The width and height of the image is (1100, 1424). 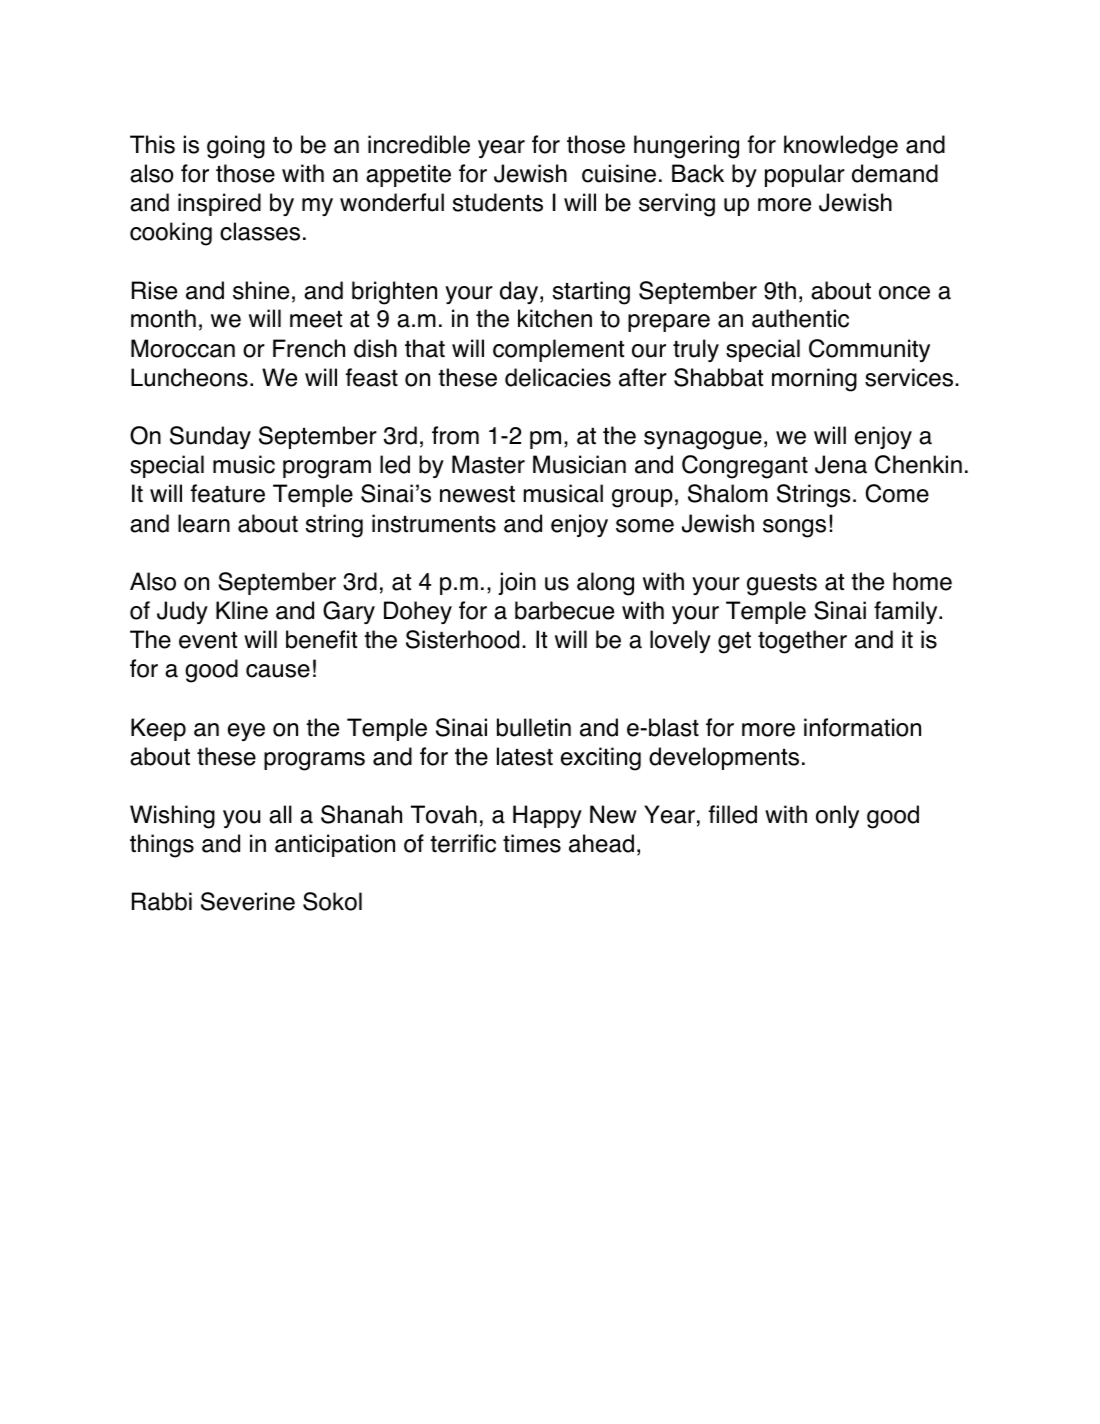 What do you see at coordinates (534, 727) in the image?
I see `bulletin` at bounding box center [534, 727].
